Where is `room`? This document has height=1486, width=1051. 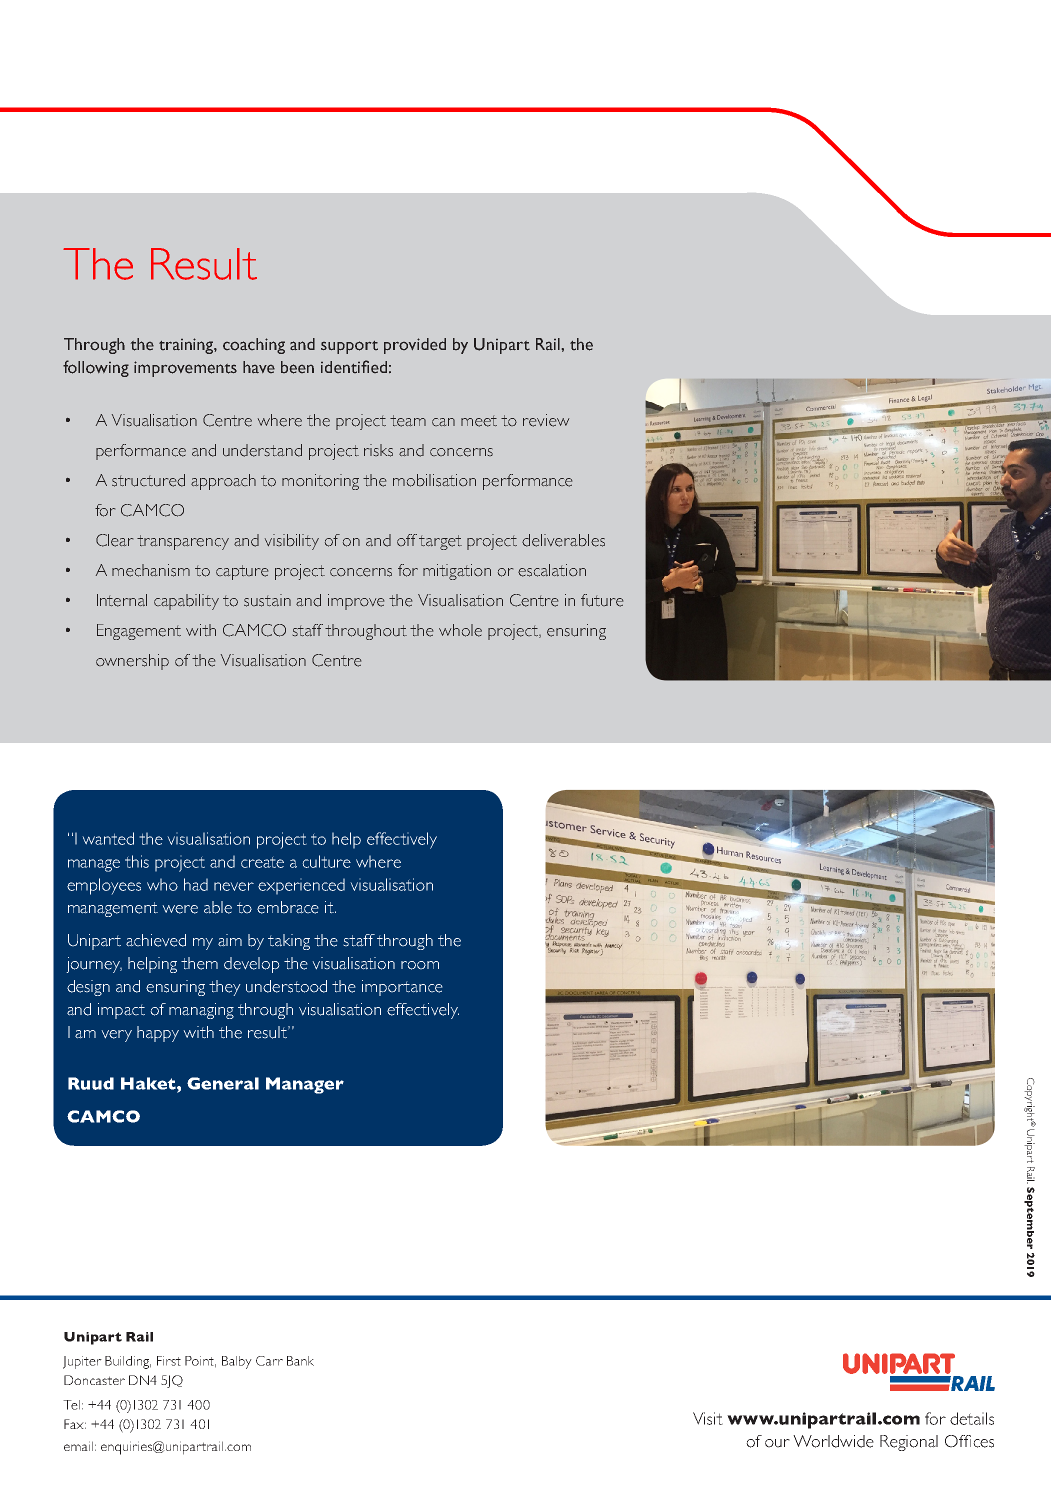 room is located at coordinates (420, 965).
